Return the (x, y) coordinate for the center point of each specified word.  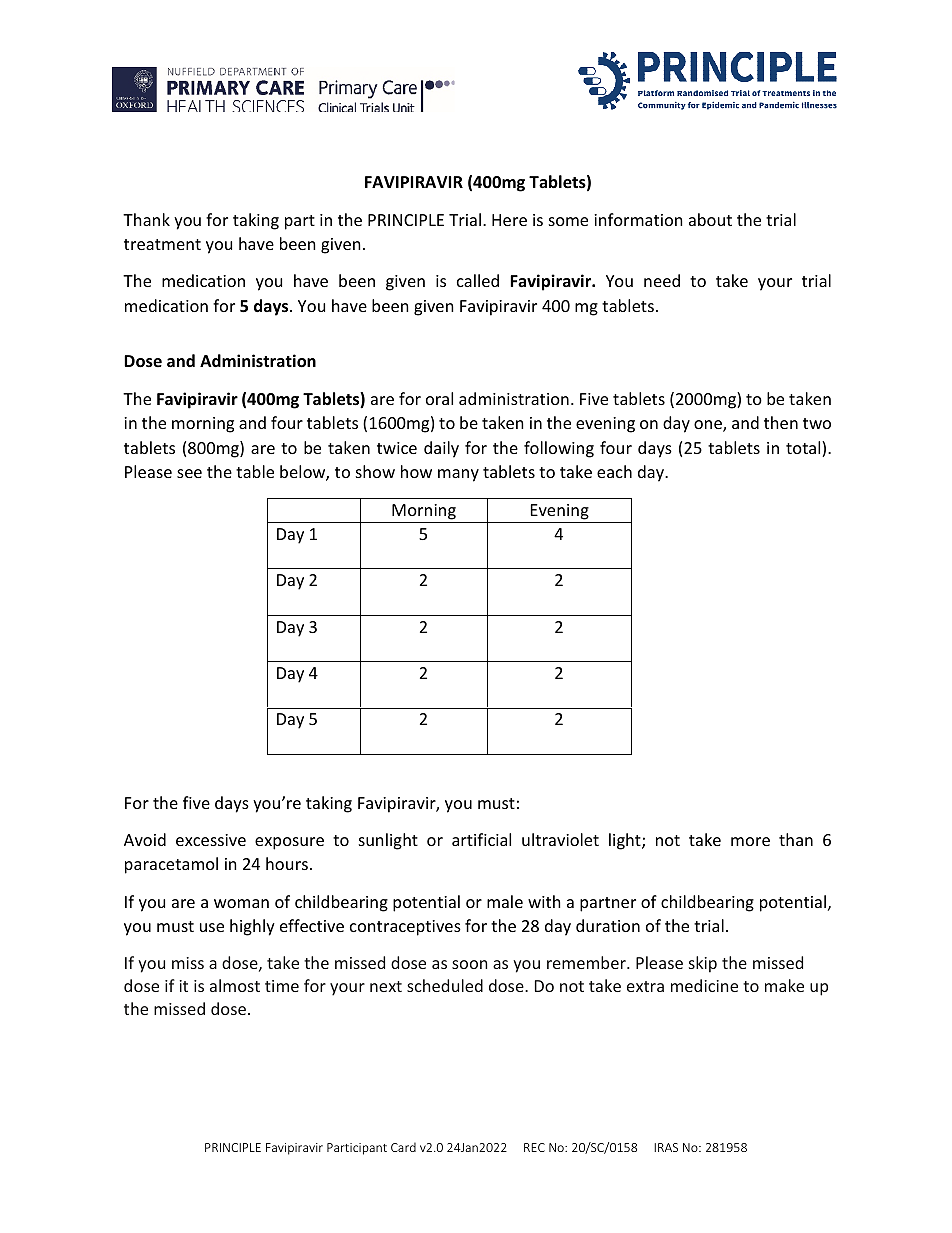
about (710, 219)
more (750, 841)
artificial (481, 839)
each (614, 471)
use (212, 927)
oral (439, 398)
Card (403, 1147)
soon (469, 964)
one (709, 426)
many (458, 475)
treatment (162, 244)
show (375, 471)
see (189, 473)
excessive (211, 840)
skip (703, 964)
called (478, 280)
